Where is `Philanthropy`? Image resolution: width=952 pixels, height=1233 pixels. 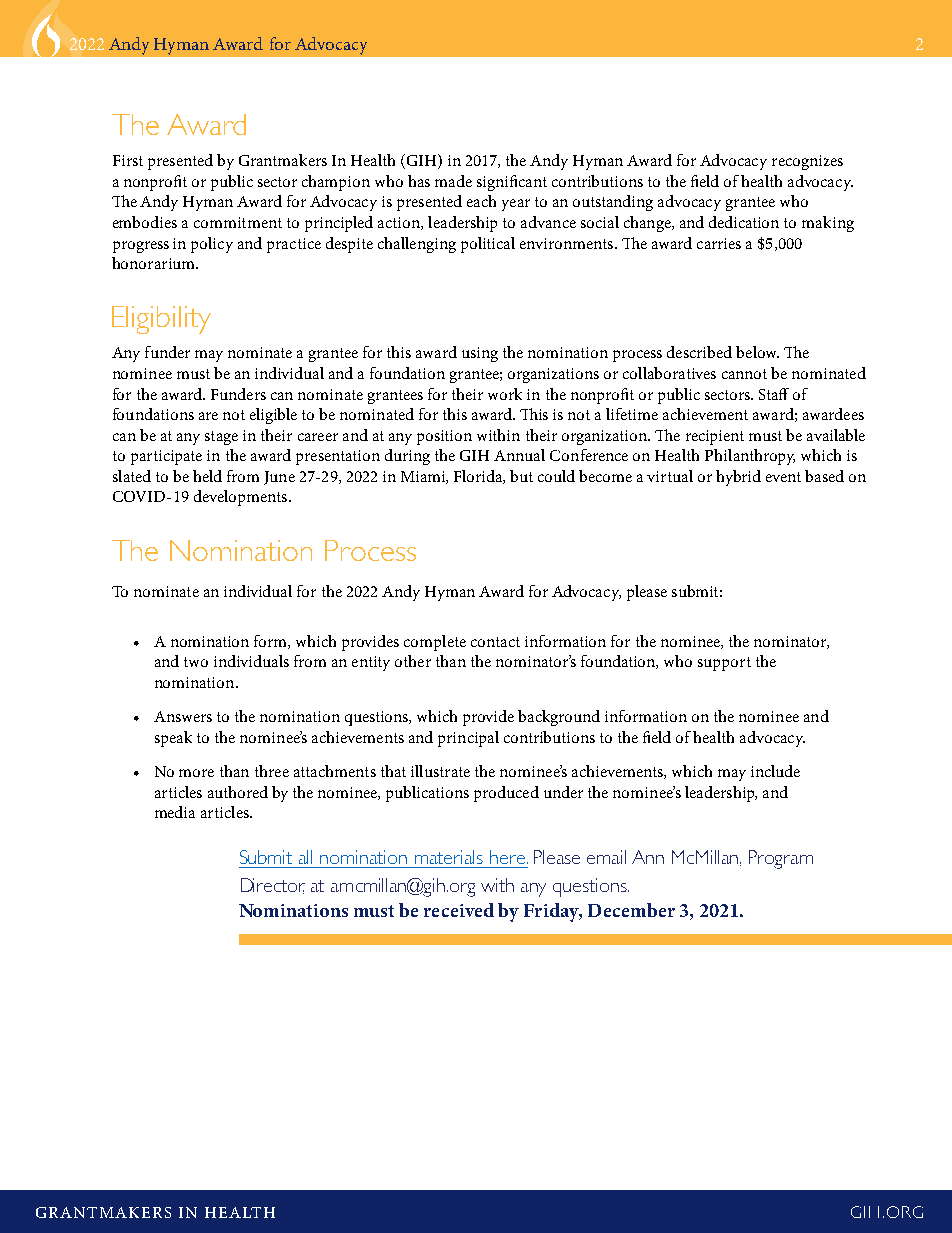
Philanthropy is located at coordinates (750, 457).
